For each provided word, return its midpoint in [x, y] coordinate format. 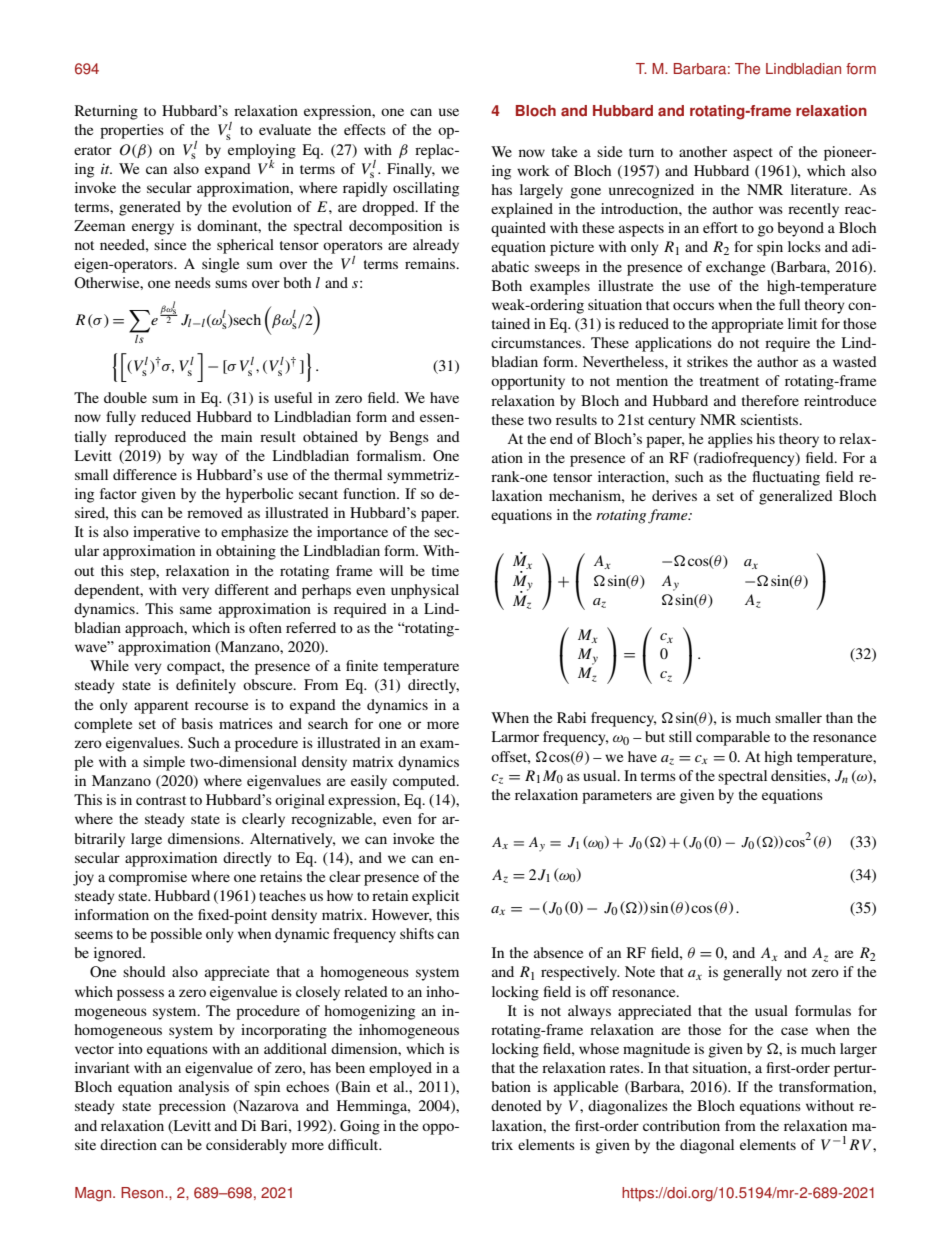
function [370, 493]
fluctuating [786, 478]
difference [145, 474]
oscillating [426, 189]
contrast [161, 800]
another [703, 151]
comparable [733, 738]
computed [425, 782]
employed [400, 1069]
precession [192, 1107]
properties [132, 131]
